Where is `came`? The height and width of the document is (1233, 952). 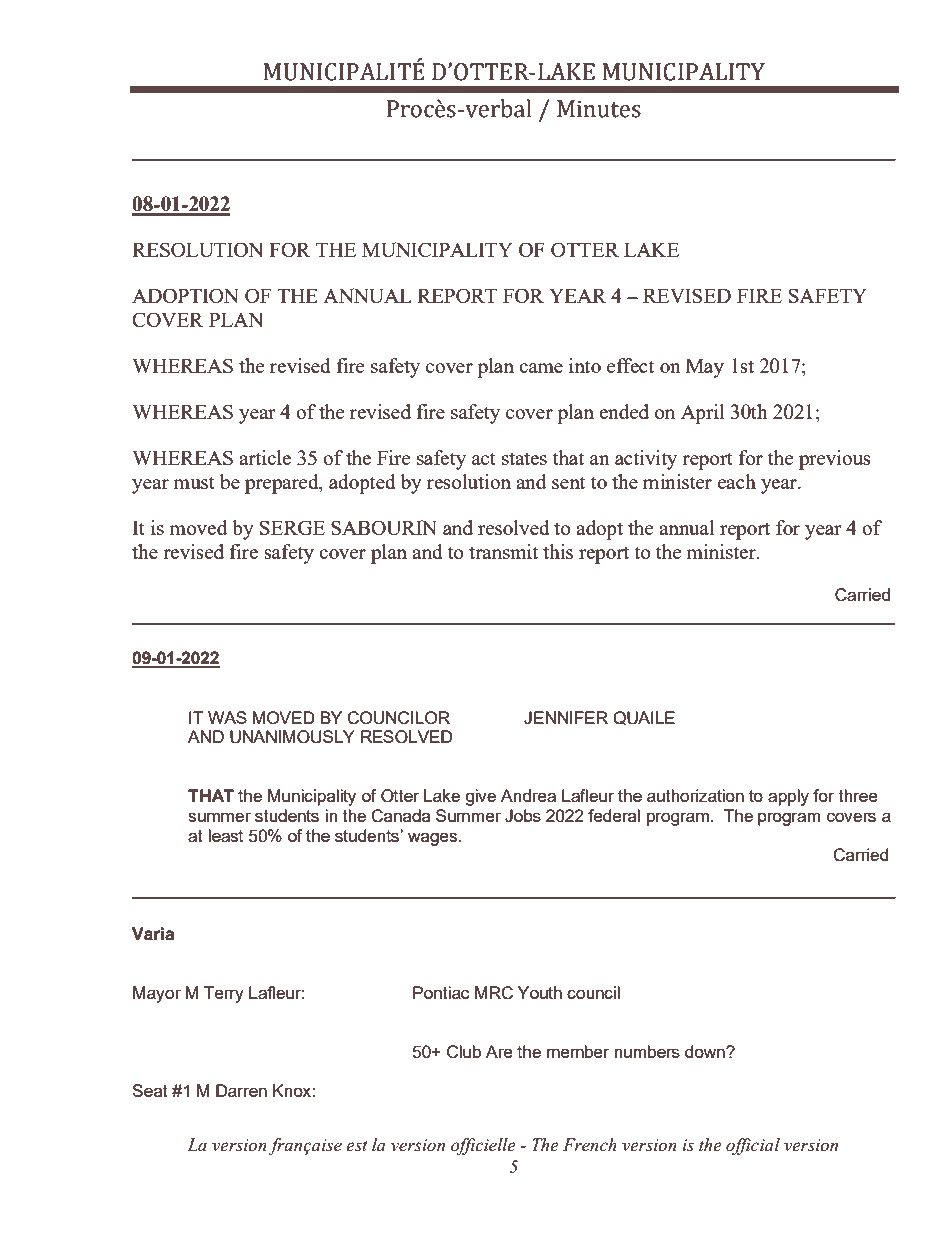
came is located at coordinates (541, 368).
